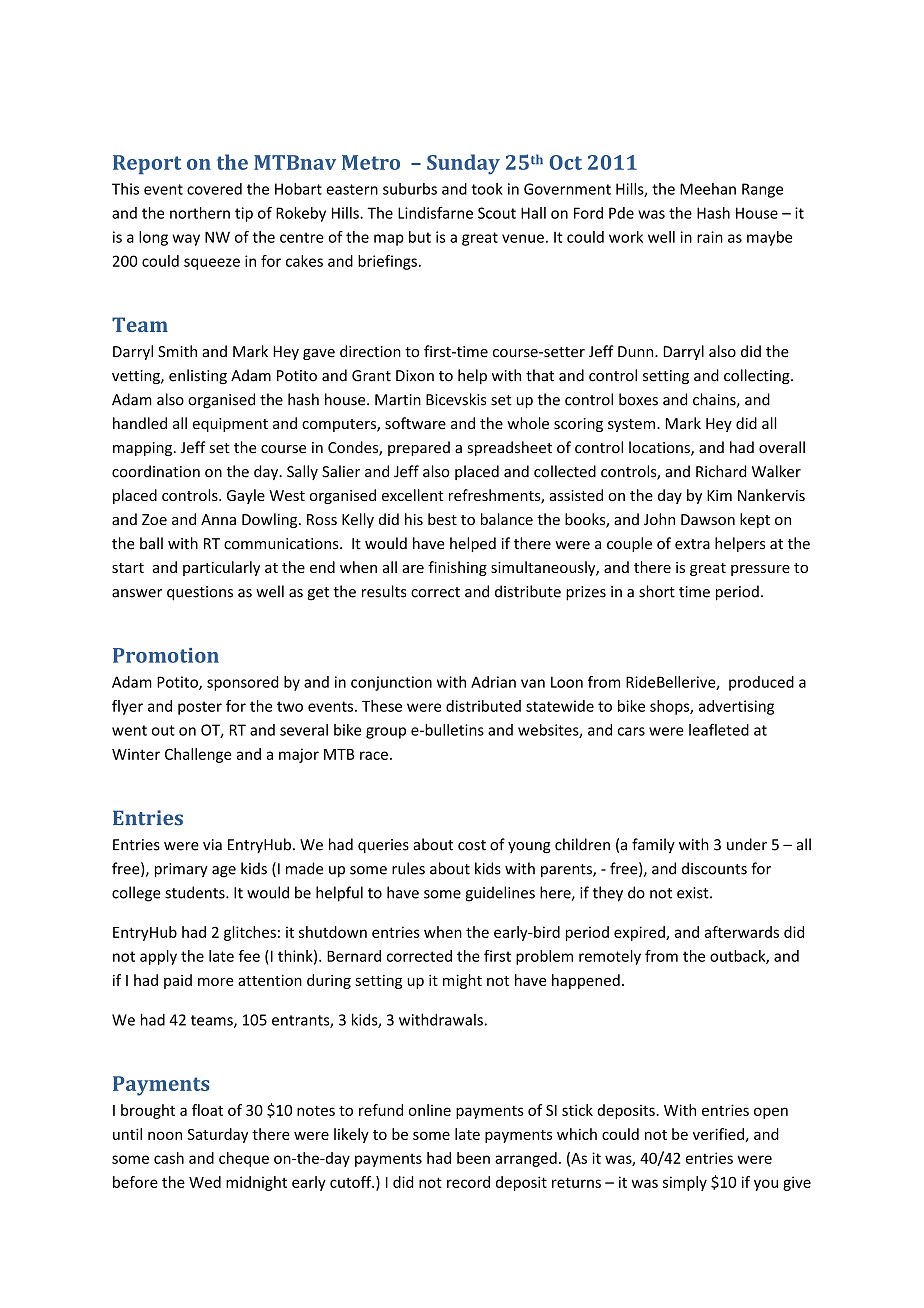 The width and height of the page is (924, 1308). I want to click on produced, so click(761, 683).
